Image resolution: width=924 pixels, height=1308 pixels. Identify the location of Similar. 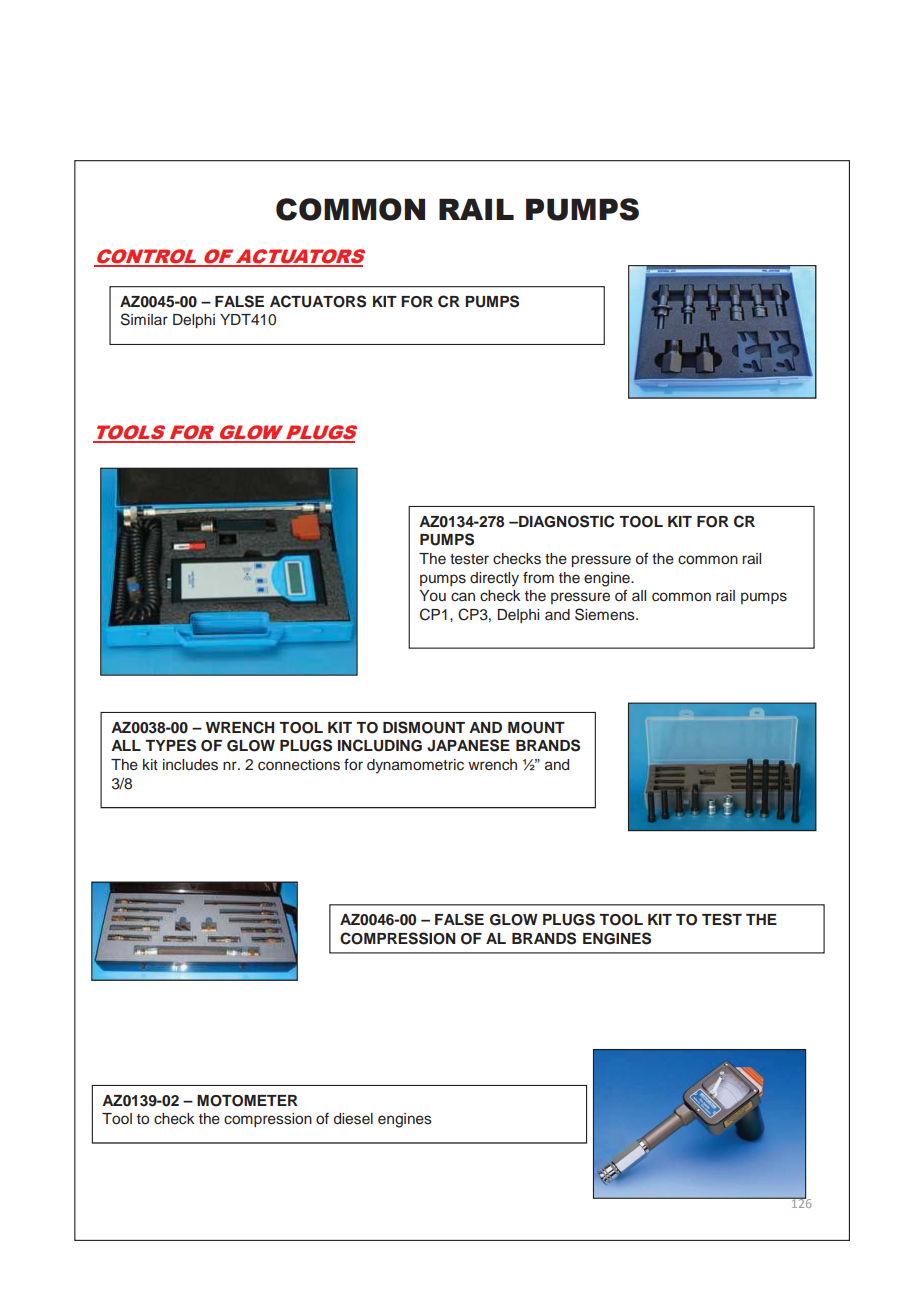
(144, 319).
